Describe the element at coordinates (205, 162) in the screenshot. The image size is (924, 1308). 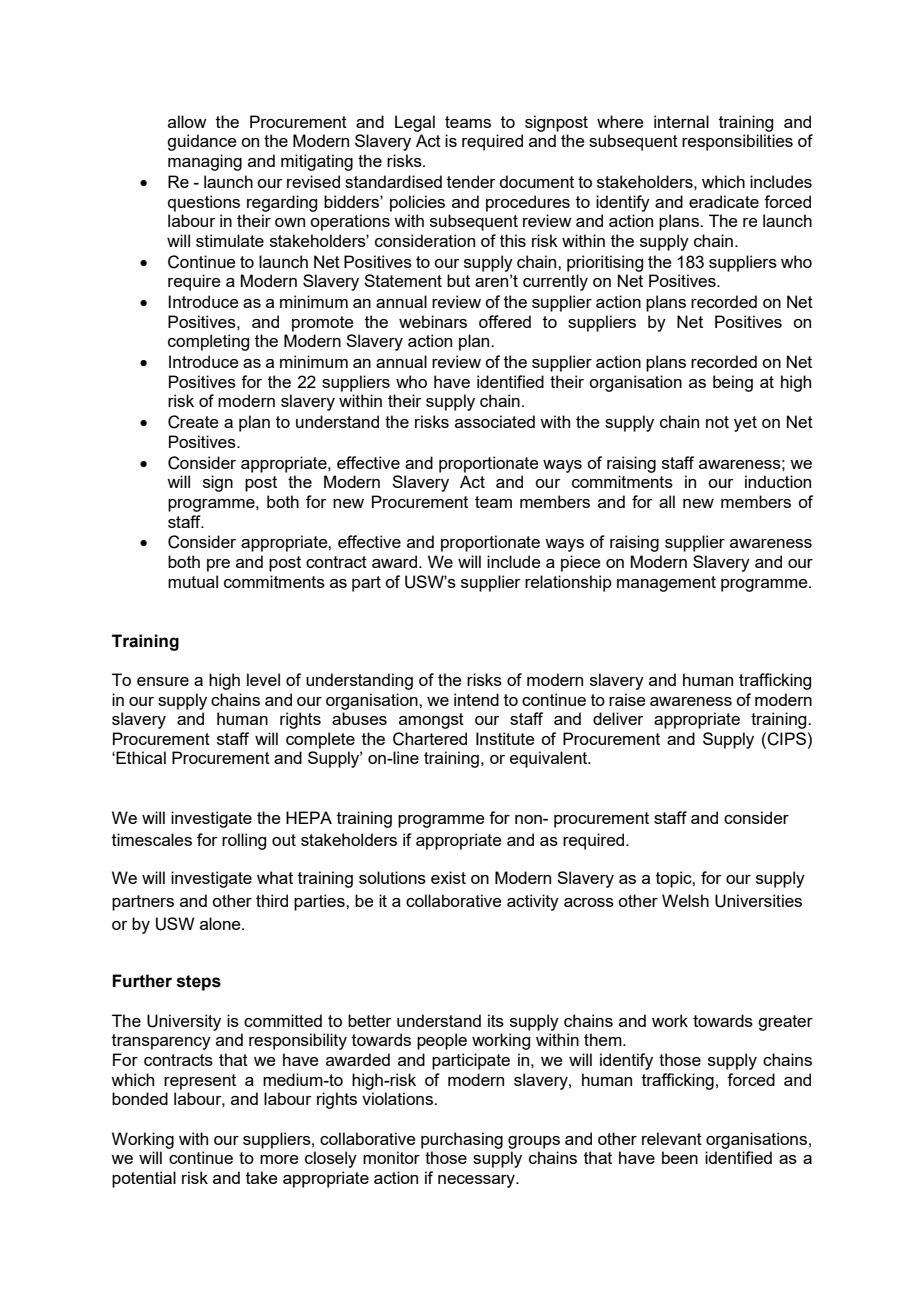
I see `managing` at that location.
